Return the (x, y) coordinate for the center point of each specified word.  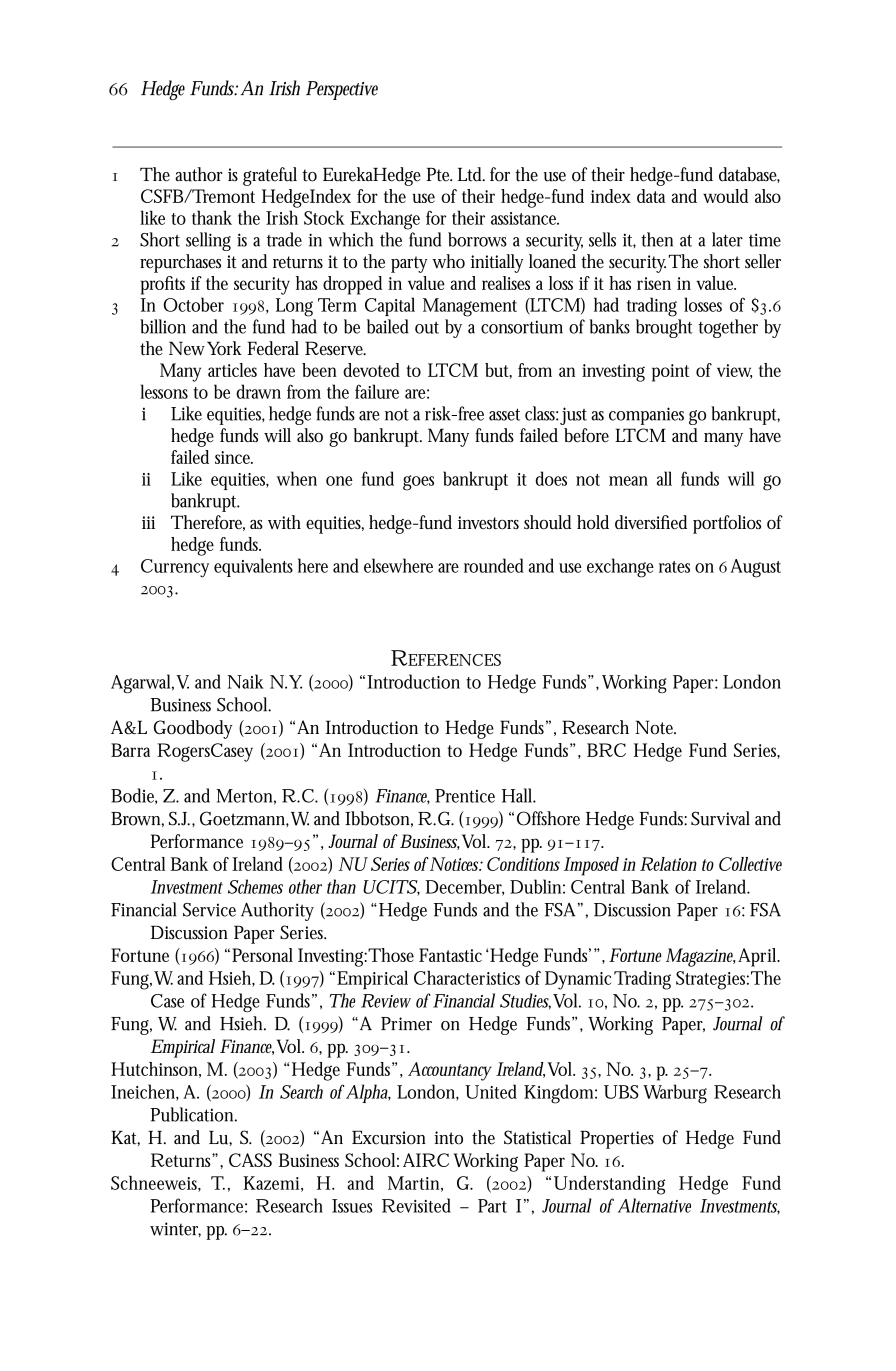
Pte (439, 175)
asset (504, 414)
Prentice (465, 796)
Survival (720, 818)
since (234, 457)
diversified (651, 522)
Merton (246, 797)
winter (175, 1229)
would (725, 196)
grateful (270, 176)
